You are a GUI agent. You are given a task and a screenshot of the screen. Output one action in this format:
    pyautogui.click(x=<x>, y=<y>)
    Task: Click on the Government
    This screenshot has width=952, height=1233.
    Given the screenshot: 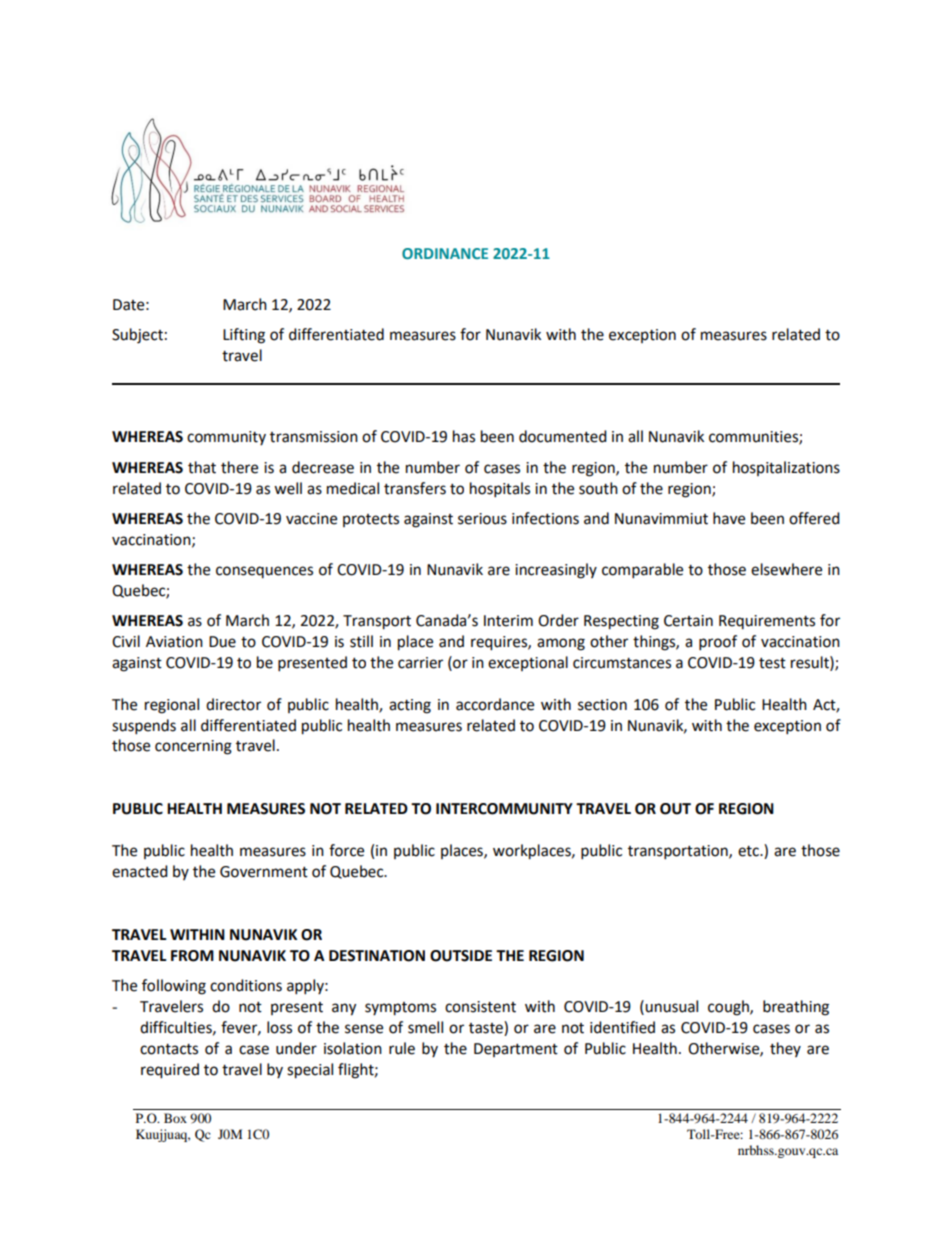 What is the action you would take?
    pyautogui.click(x=264, y=872)
